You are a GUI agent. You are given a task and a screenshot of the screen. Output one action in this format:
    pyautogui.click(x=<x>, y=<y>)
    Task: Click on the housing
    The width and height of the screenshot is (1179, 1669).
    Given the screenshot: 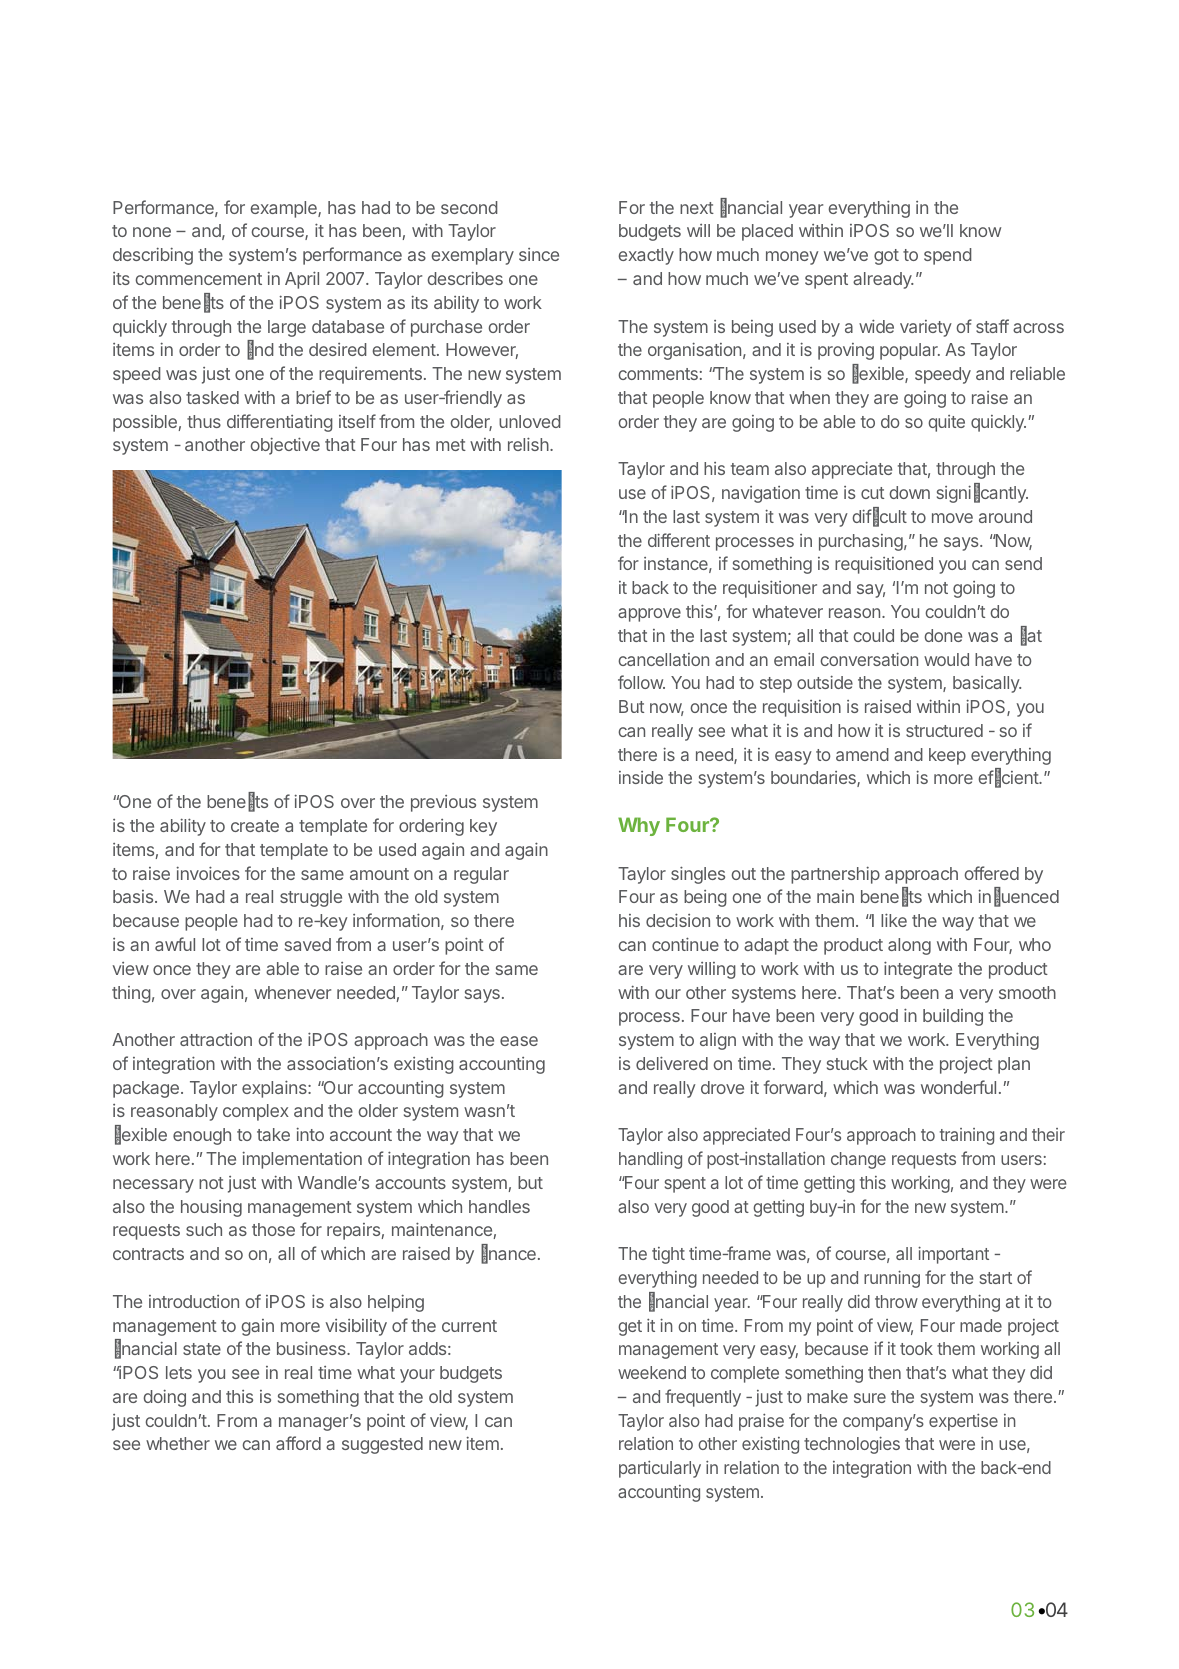 What is the action you would take?
    pyautogui.click(x=211, y=1208)
